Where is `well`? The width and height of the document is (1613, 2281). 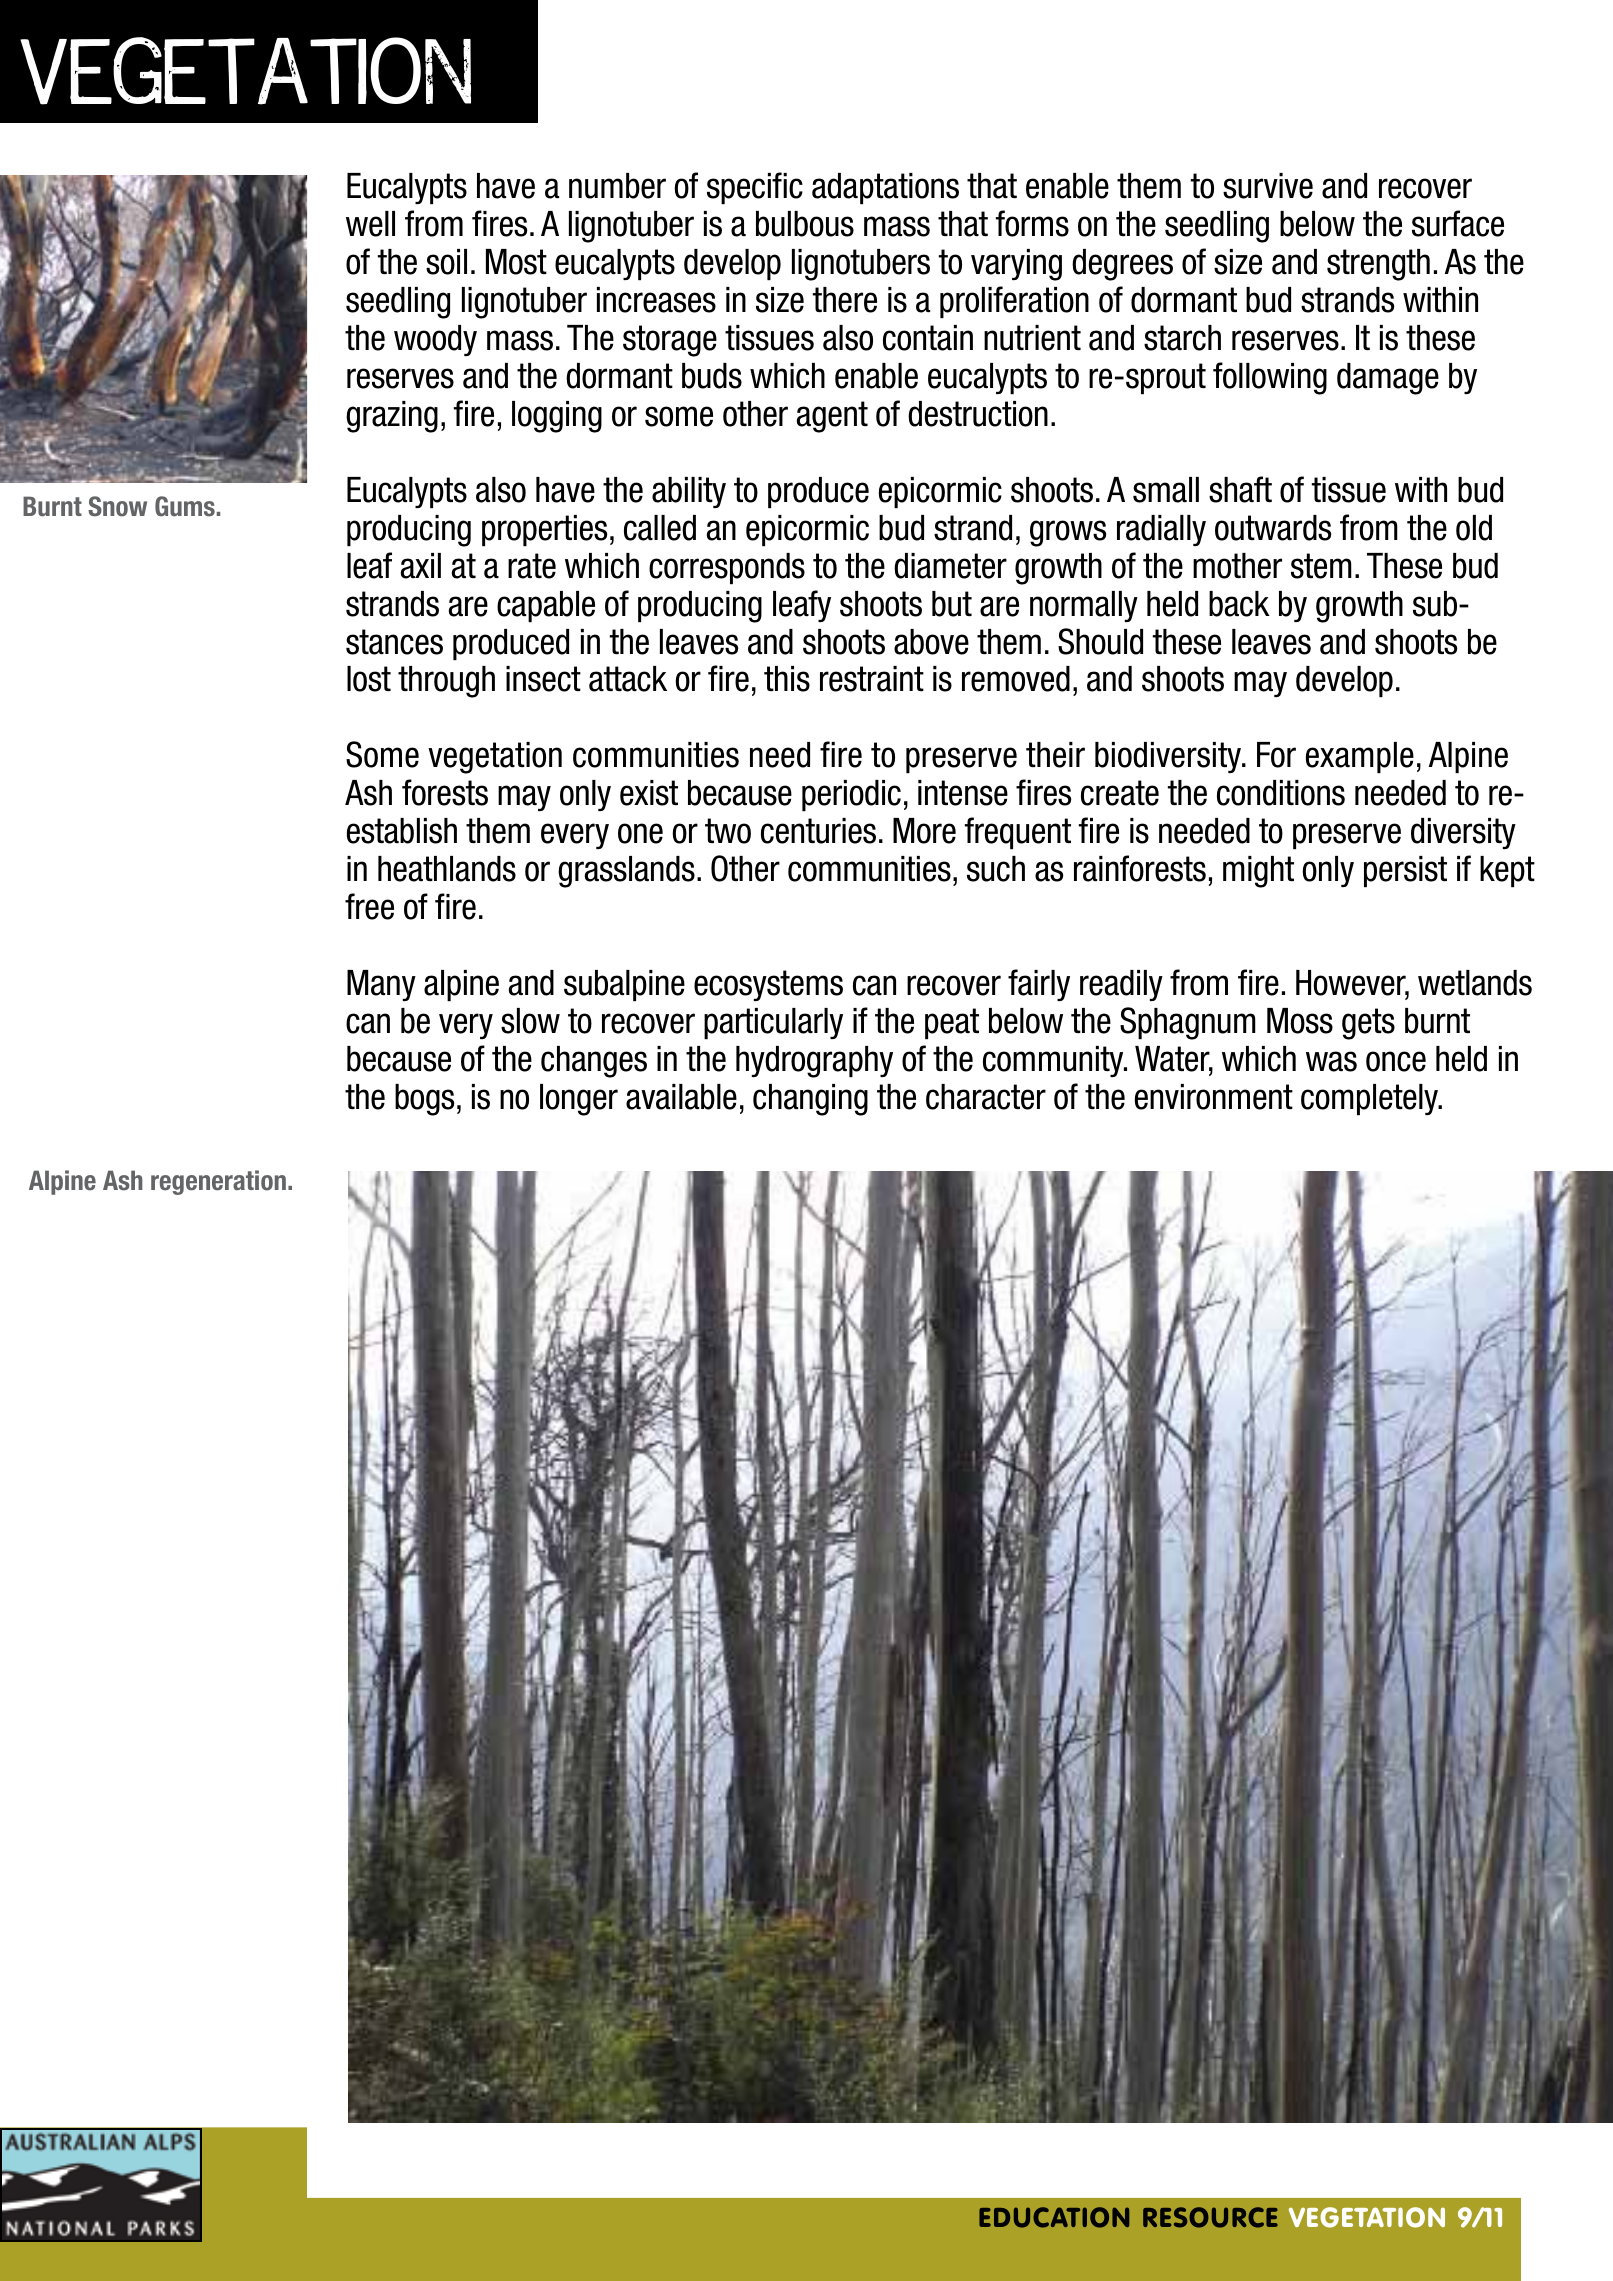 well is located at coordinates (370, 224).
